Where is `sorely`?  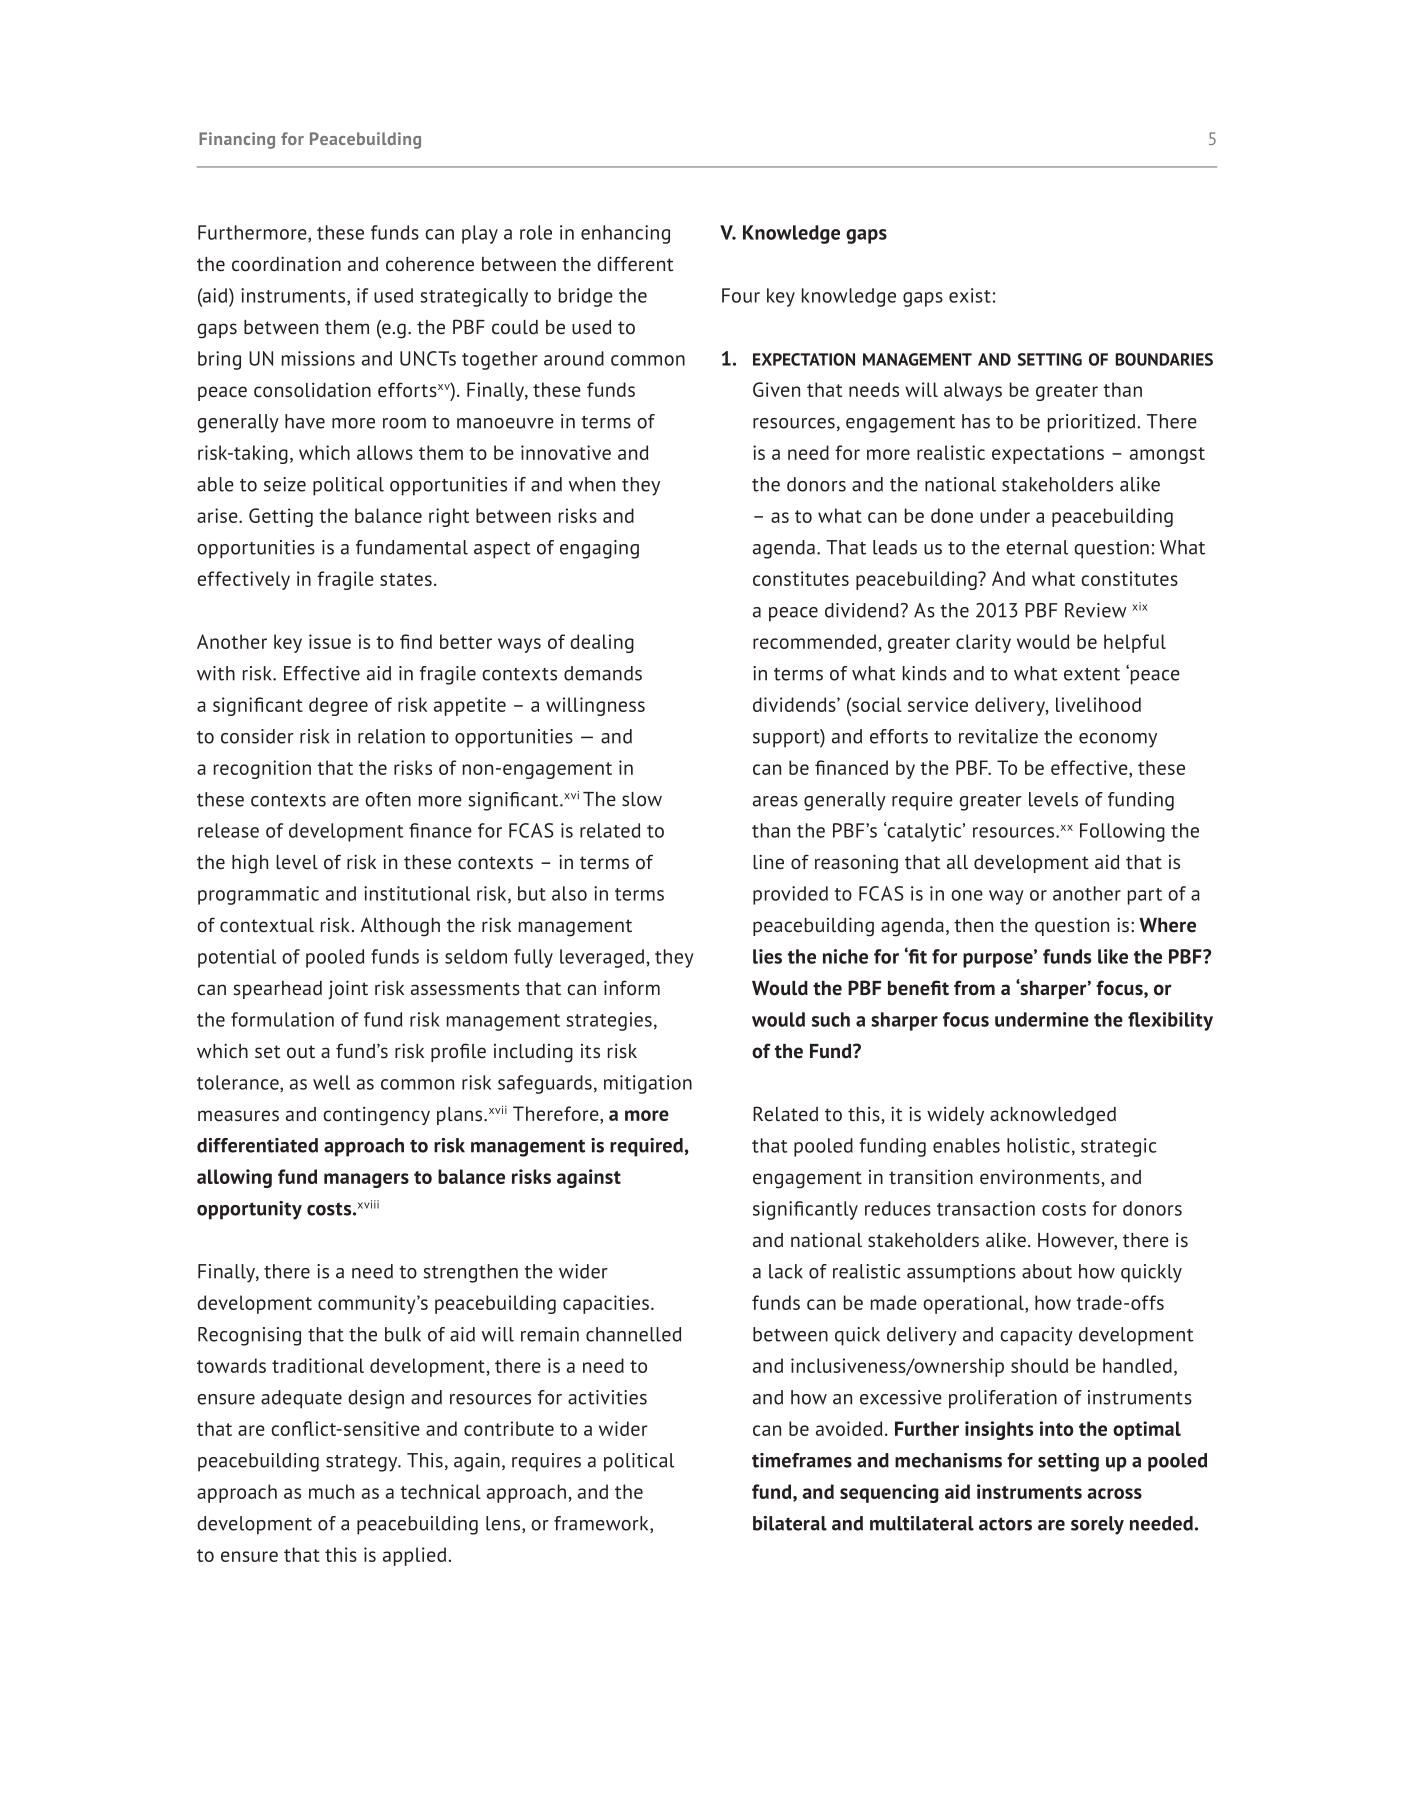 sorely is located at coordinates (1097, 1525).
